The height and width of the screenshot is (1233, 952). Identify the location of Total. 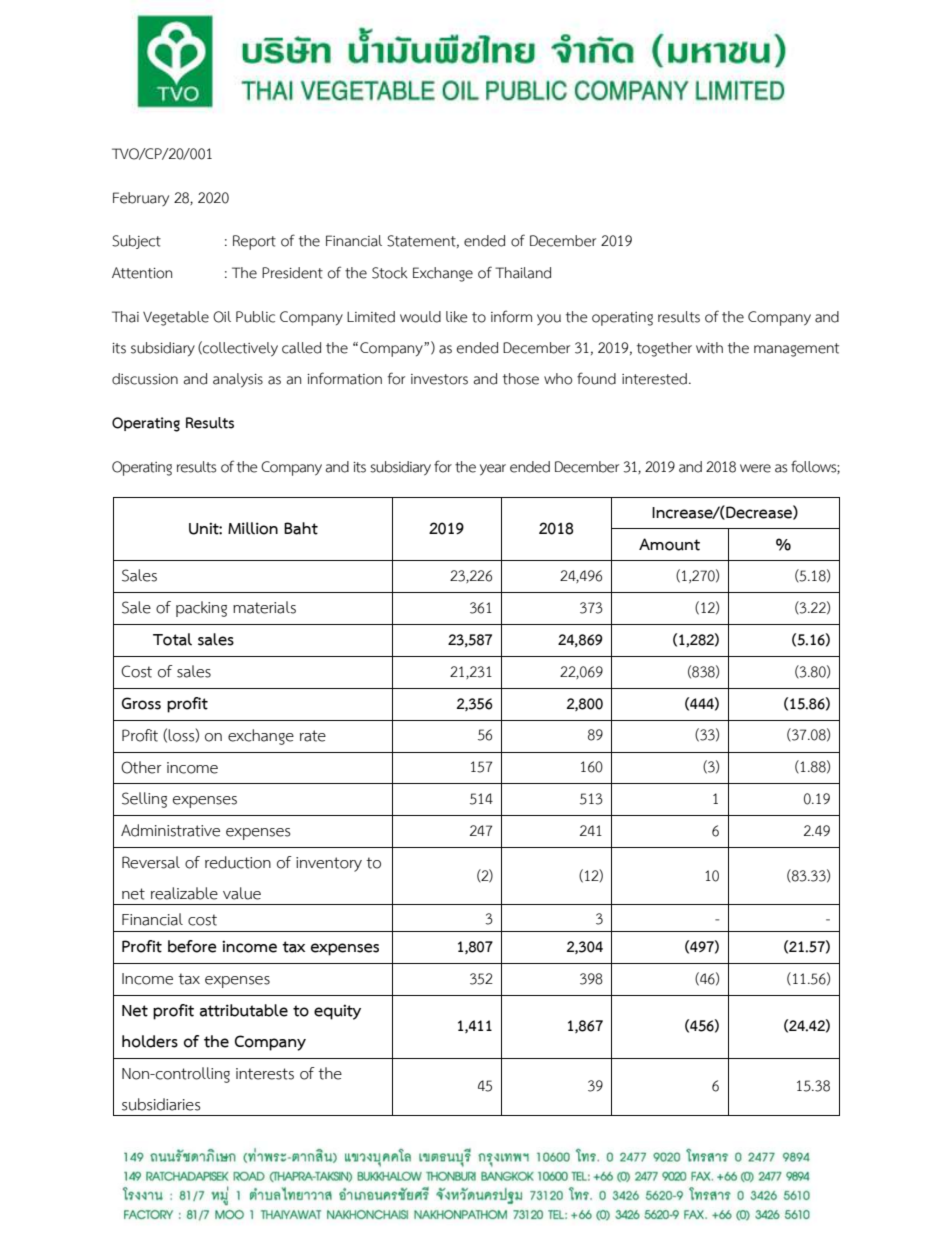
(172, 639).
